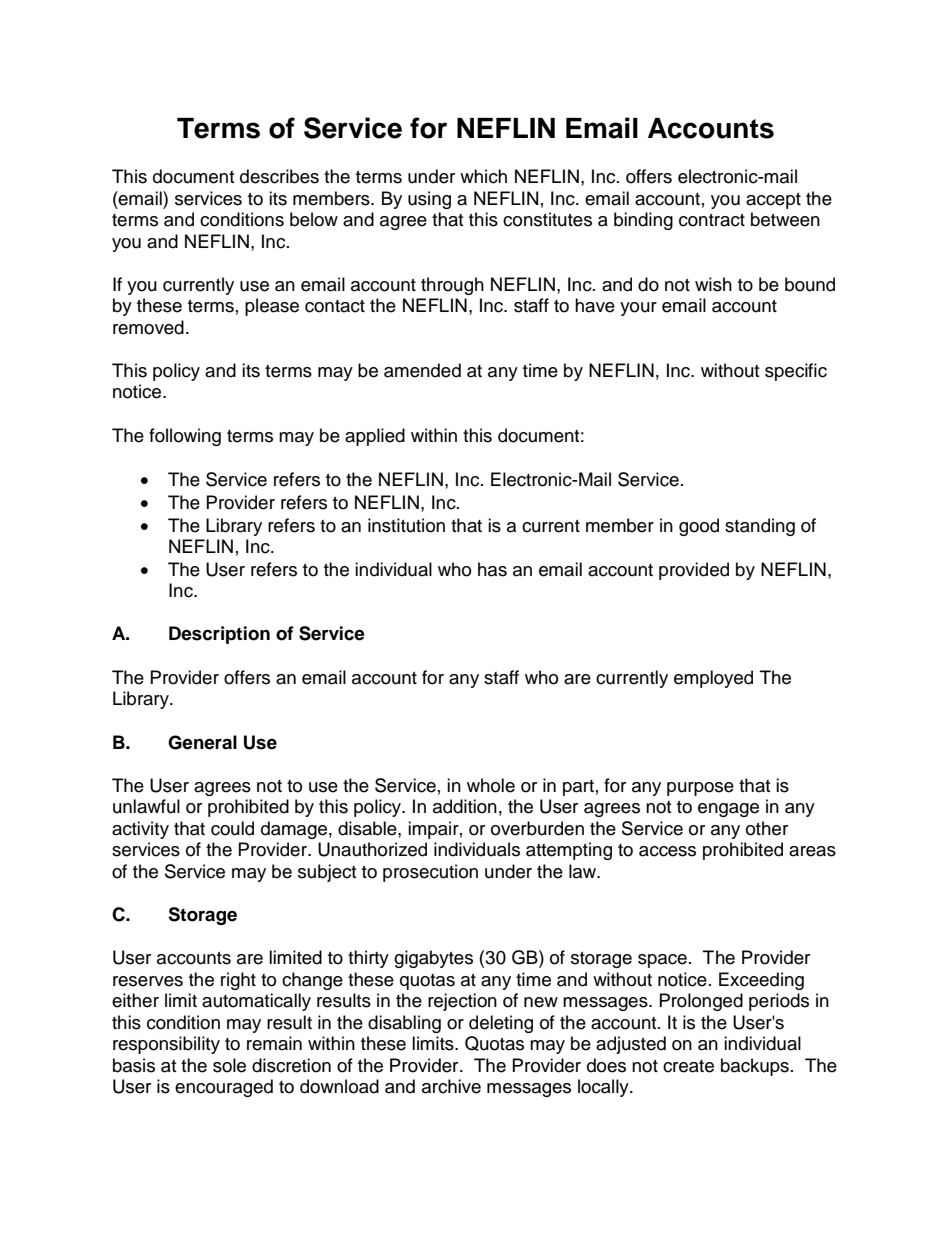  I want to click on has, so click(492, 569).
